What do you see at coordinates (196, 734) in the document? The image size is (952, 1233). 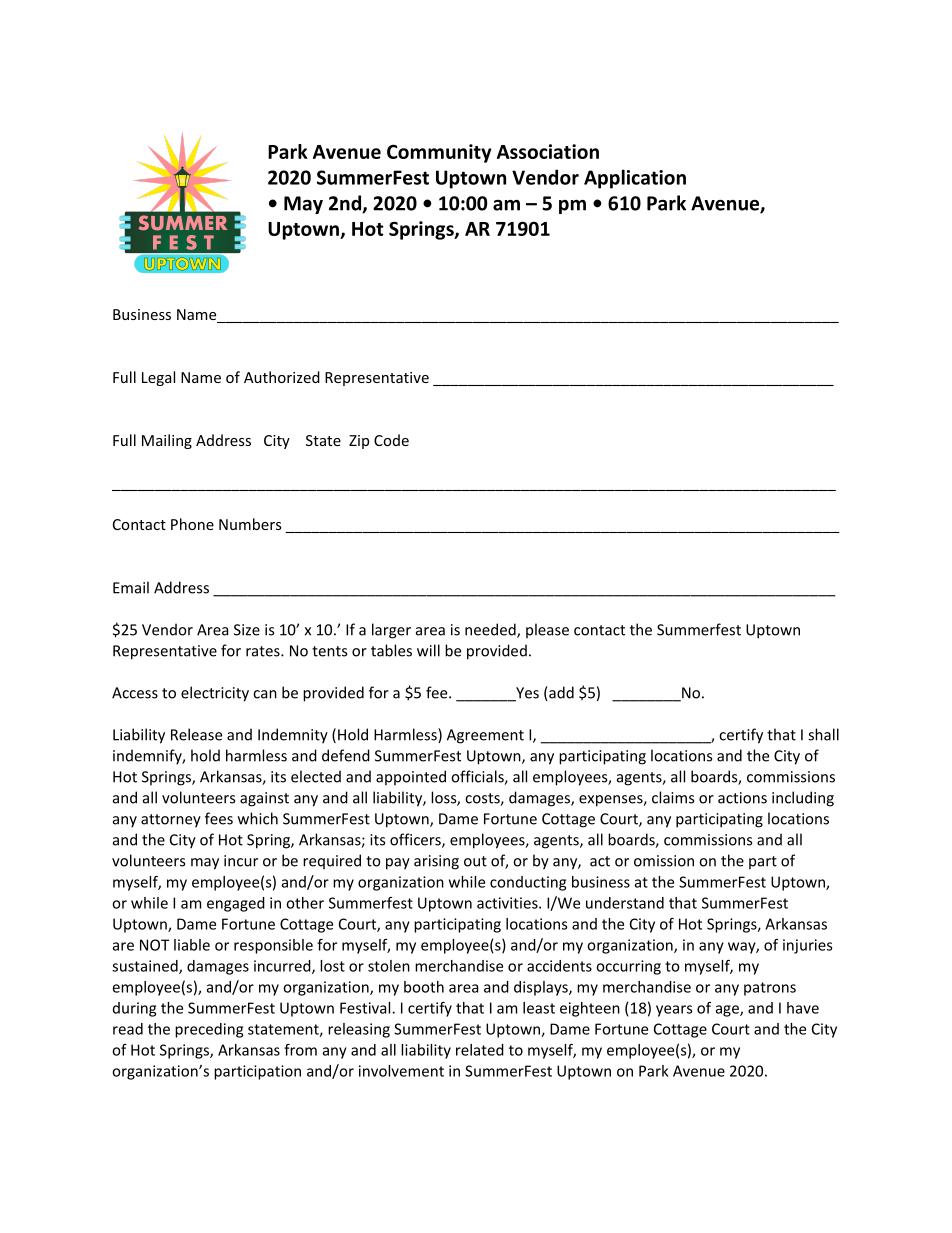 I see `Release` at bounding box center [196, 734].
